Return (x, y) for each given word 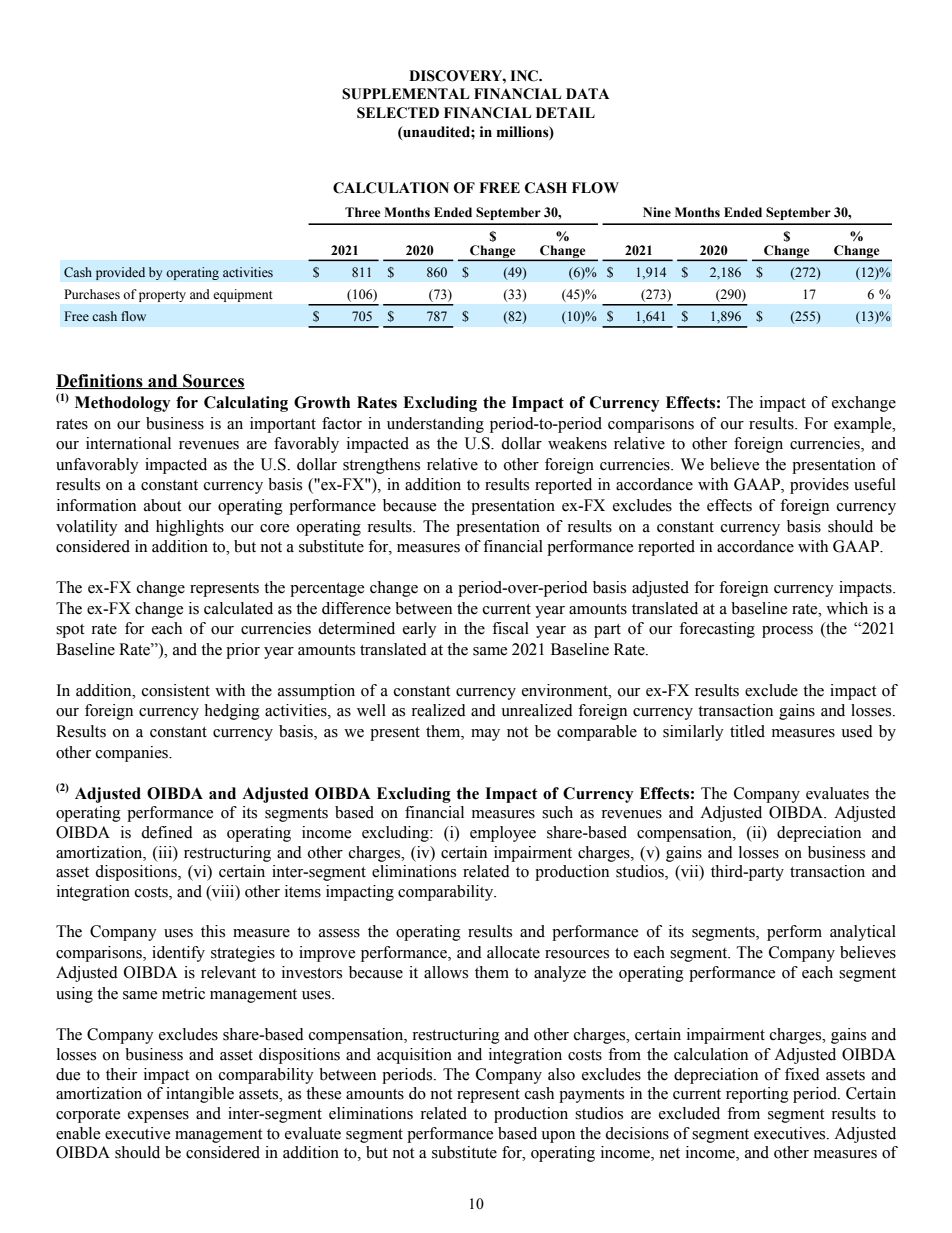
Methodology (122, 404)
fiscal (510, 628)
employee (503, 834)
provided (120, 273)
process (787, 632)
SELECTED (398, 113)
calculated (238, 608)
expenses (158, 1117)
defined (167, 832)
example (864, 425)
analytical (863, 933)
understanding (435, 425)
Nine (657, 212)
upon (558, 1137)
